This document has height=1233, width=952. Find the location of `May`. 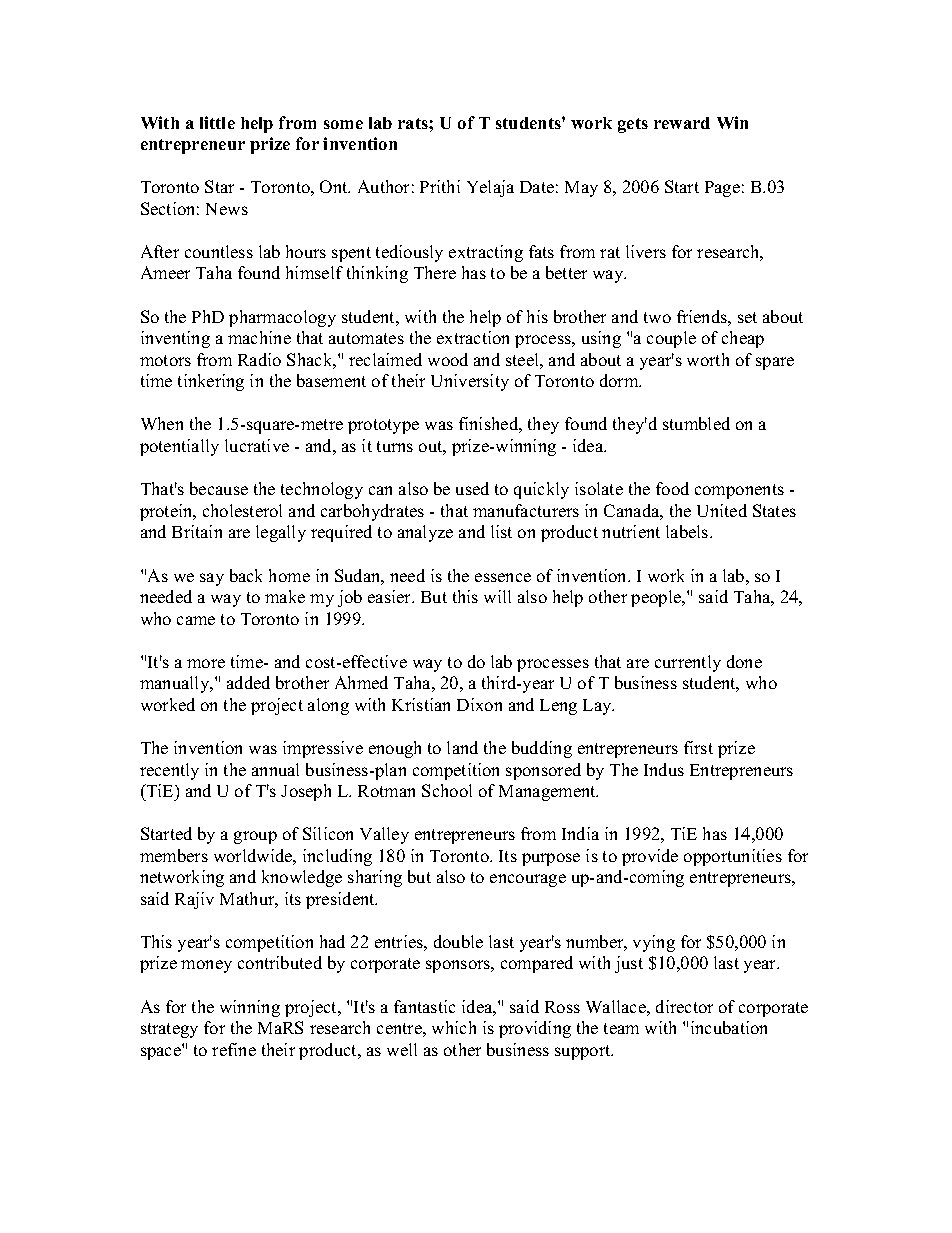

May is located at coordinates (581, 189).
